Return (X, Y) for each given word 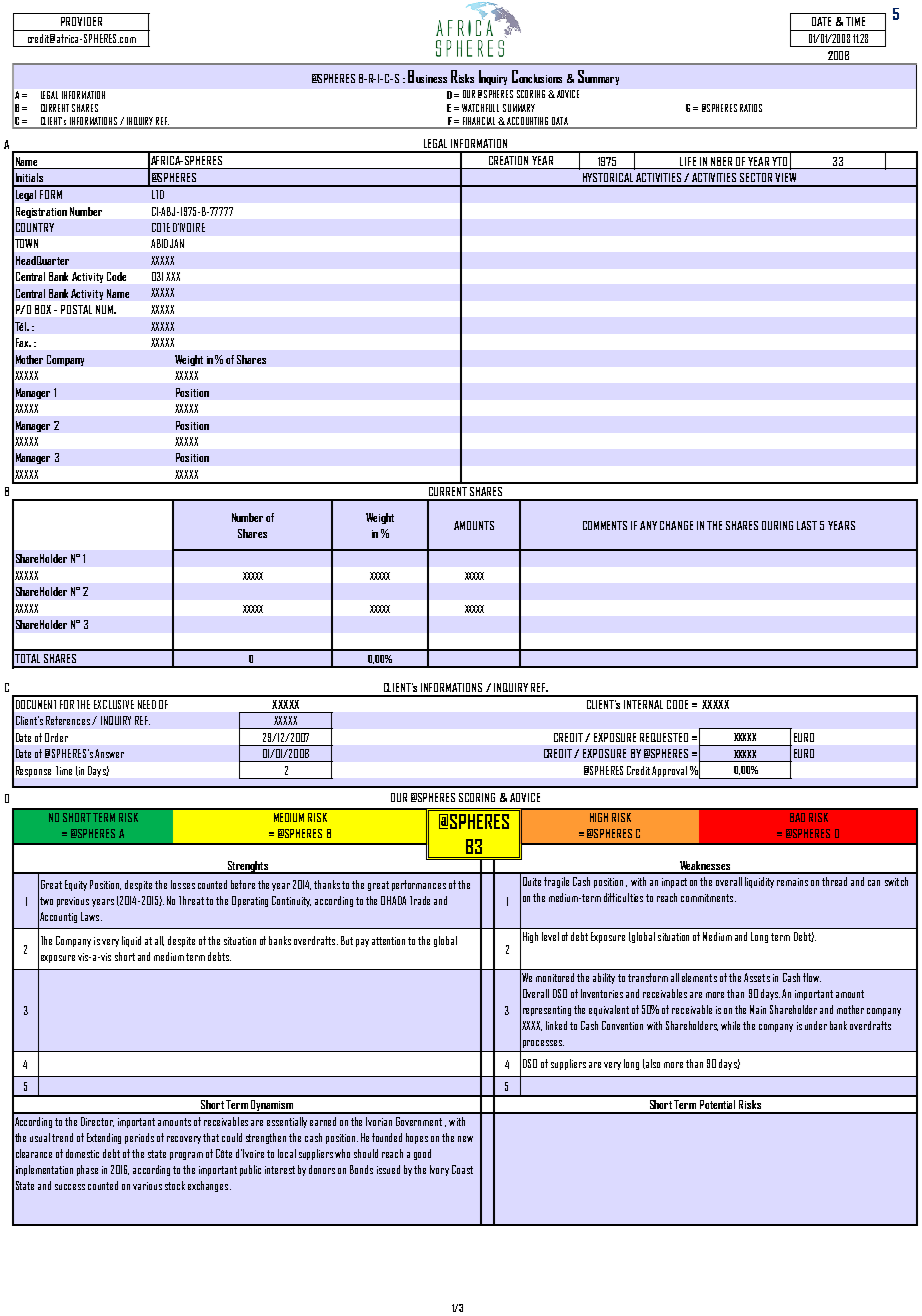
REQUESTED (664, 737)
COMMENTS (605, 525)
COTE (161, 227)
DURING (777, 525)
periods (139, 1138)
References (68, 720)
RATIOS (751, 108)
